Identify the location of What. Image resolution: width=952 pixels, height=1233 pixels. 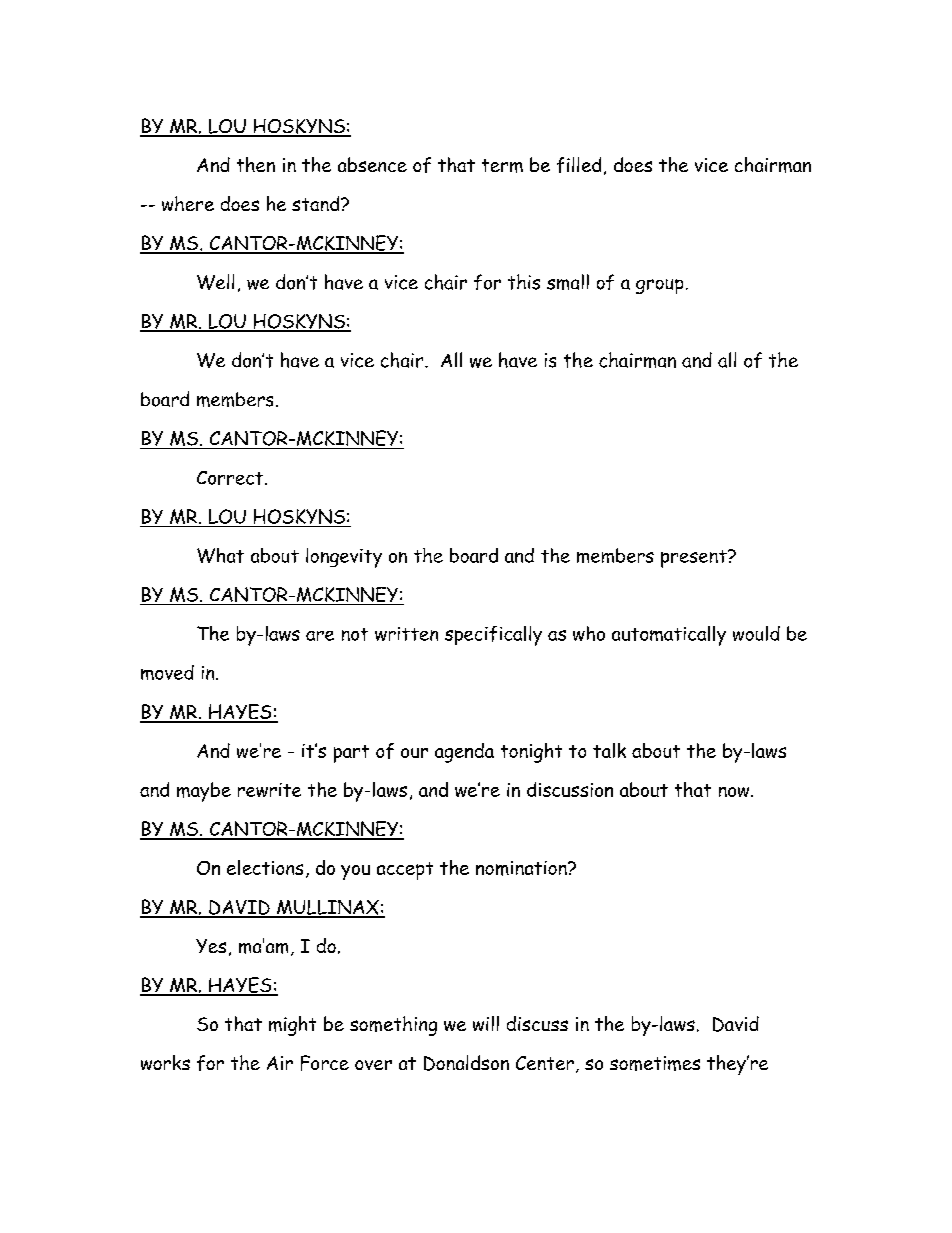
(220, 555).
